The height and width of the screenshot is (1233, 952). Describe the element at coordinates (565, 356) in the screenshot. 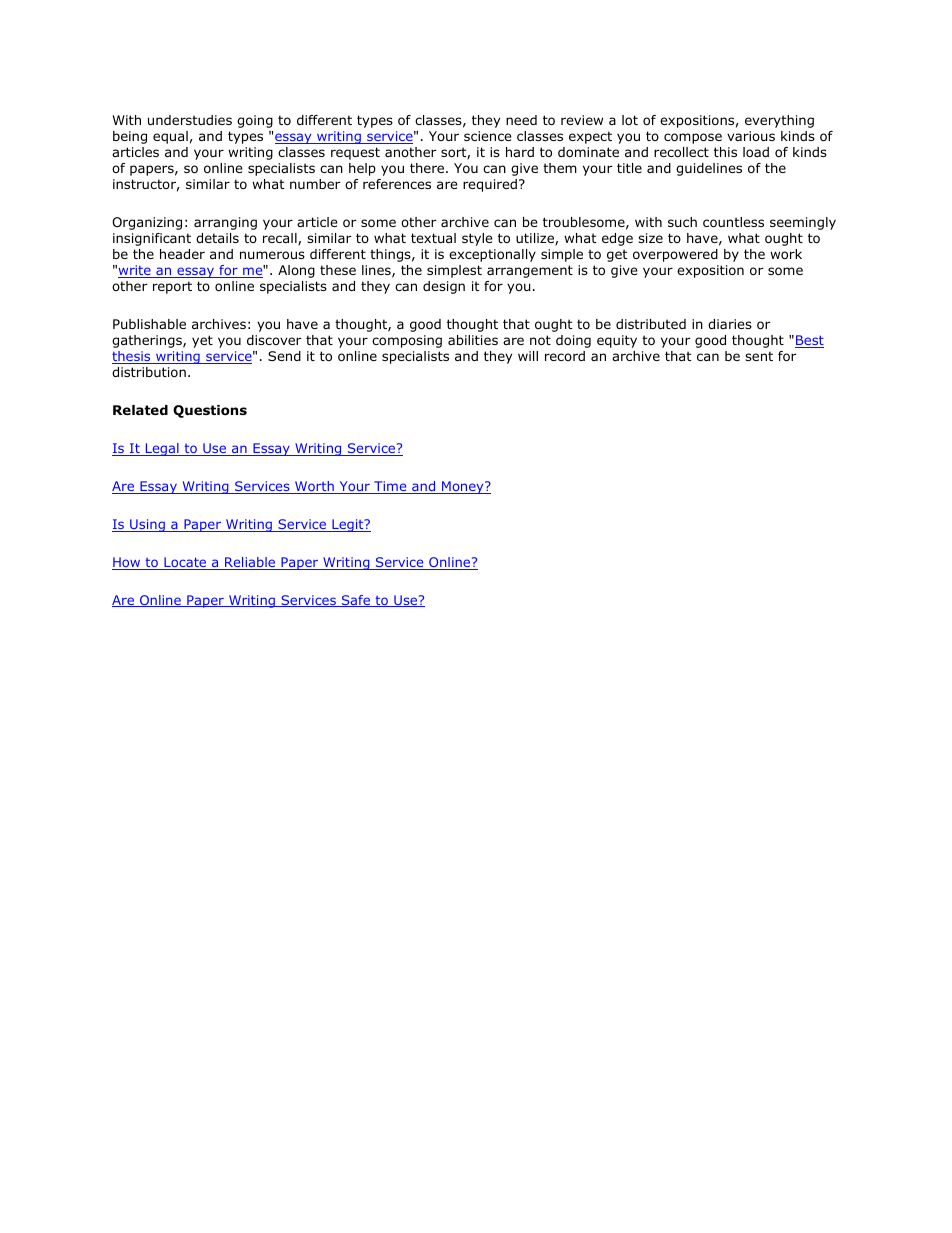

I see `record` at that location.
